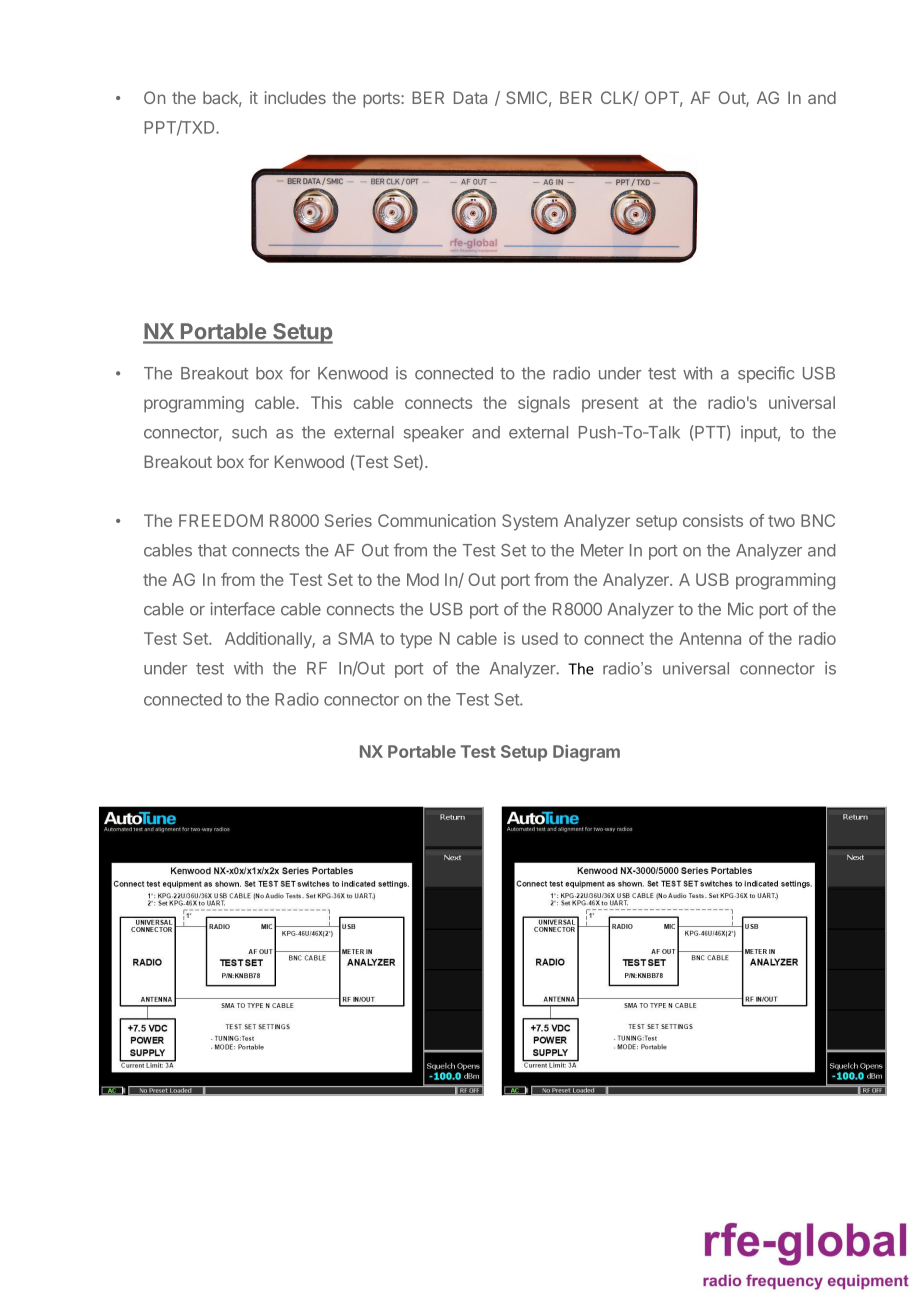 This document has height=1308, width=924. I want to click on present, so click(610, 404).
